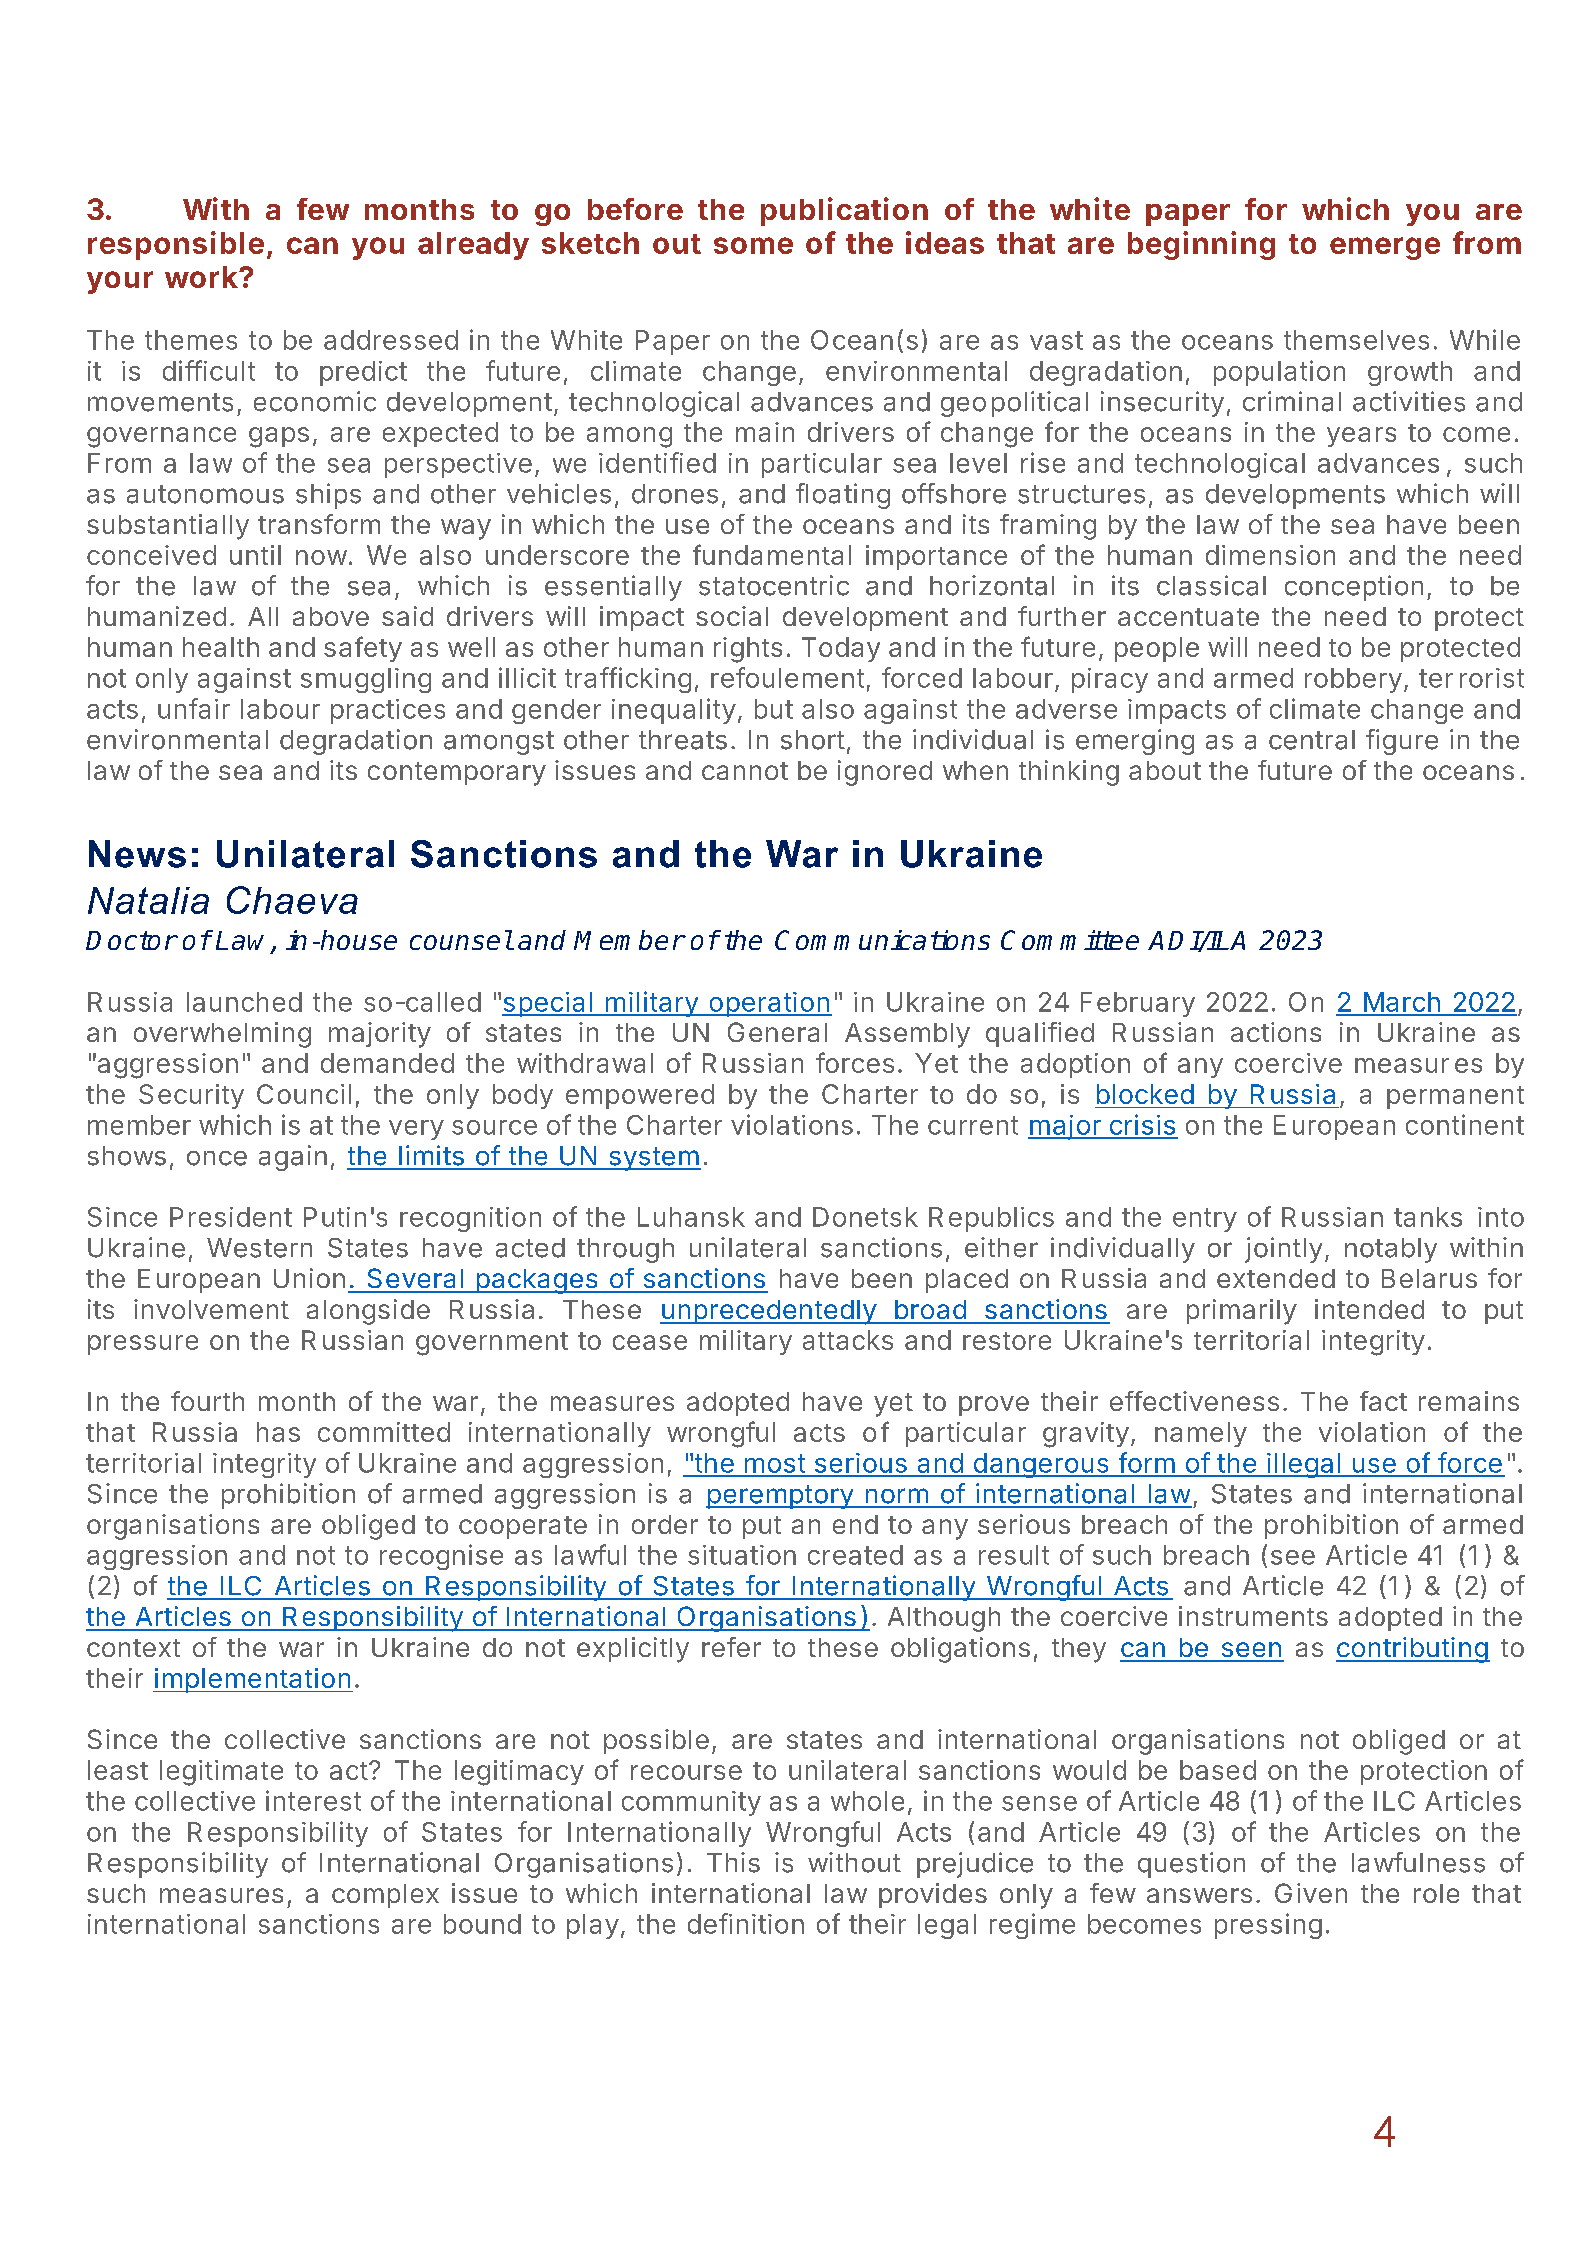 This screenshot has width=1591, height=2250. What do you see at coordinates (1311, 1893) in the screenshot?
I see `Given` at bounding box center [1311, 1893].
